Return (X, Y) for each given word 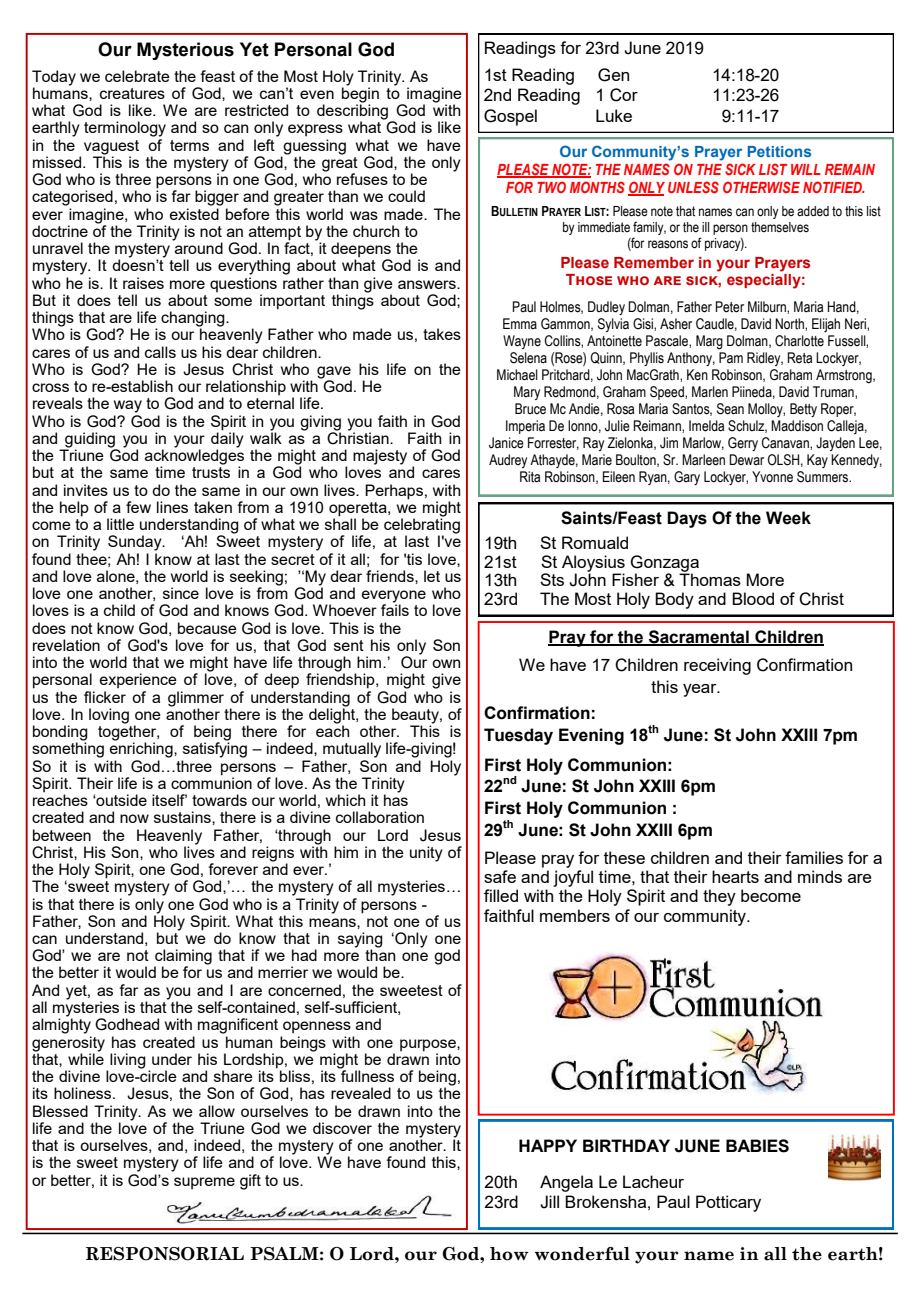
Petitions (779, 151)
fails (395, 609)
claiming (183, 958)
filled (501, 895)
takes (442, 334)
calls (160, 352)
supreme (204, 1183)
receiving (717, 666)
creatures (132, 93)
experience (138, 680)
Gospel (510, 117)
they (719, 897)
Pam (731, 358)
